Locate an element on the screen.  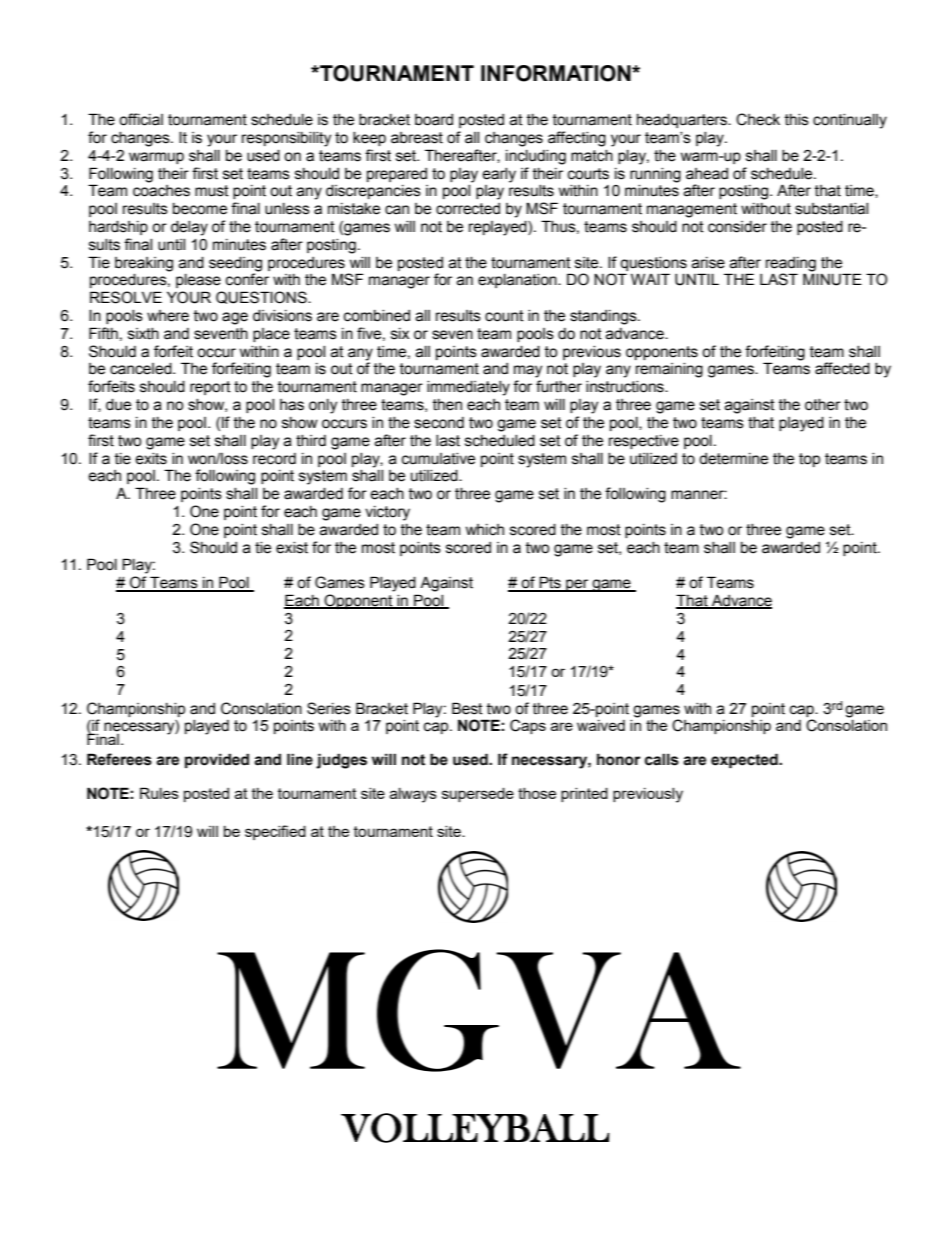
board is located at coordinates (434, 120).
